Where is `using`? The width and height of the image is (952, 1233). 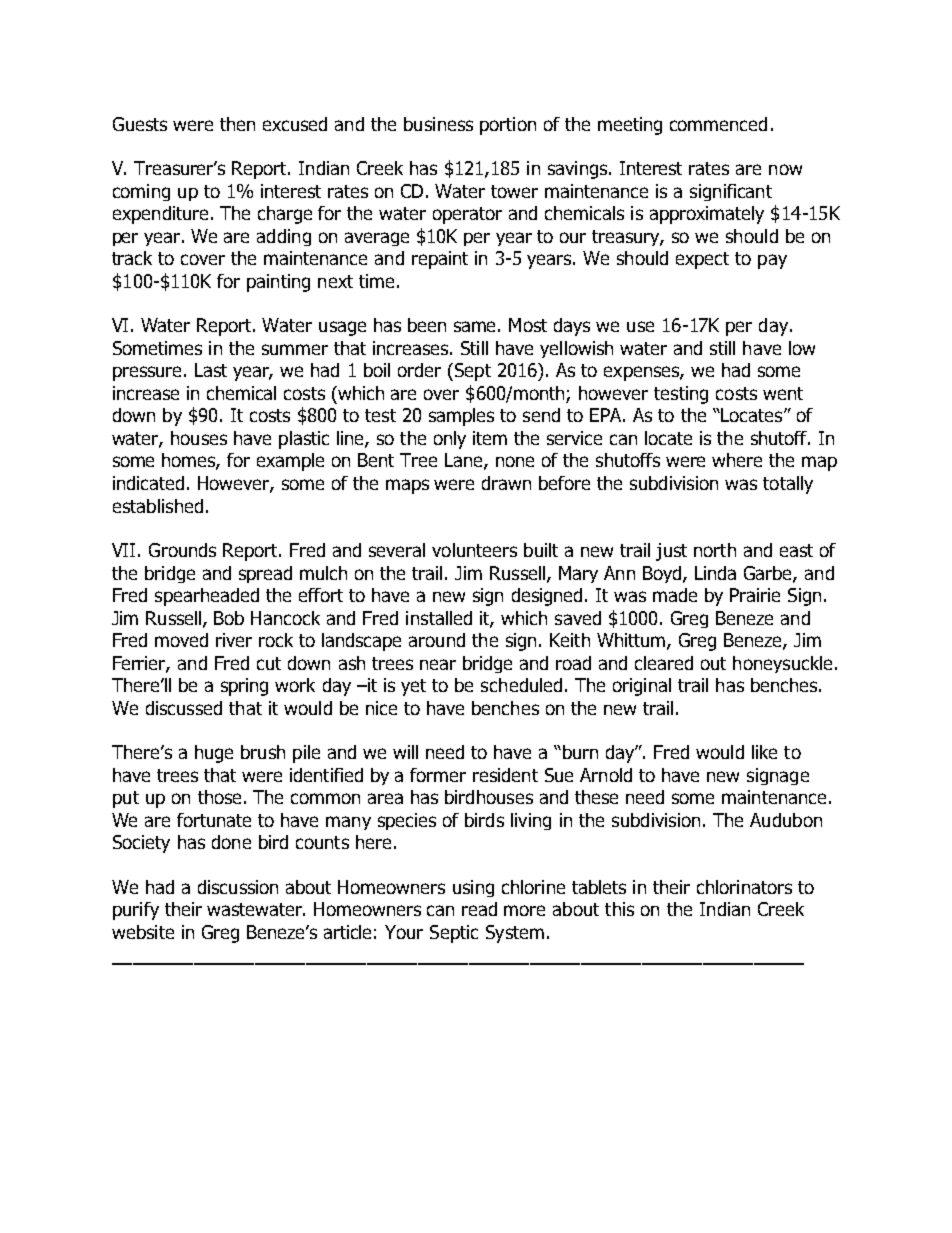 using is located at coordinates (473, 888).
